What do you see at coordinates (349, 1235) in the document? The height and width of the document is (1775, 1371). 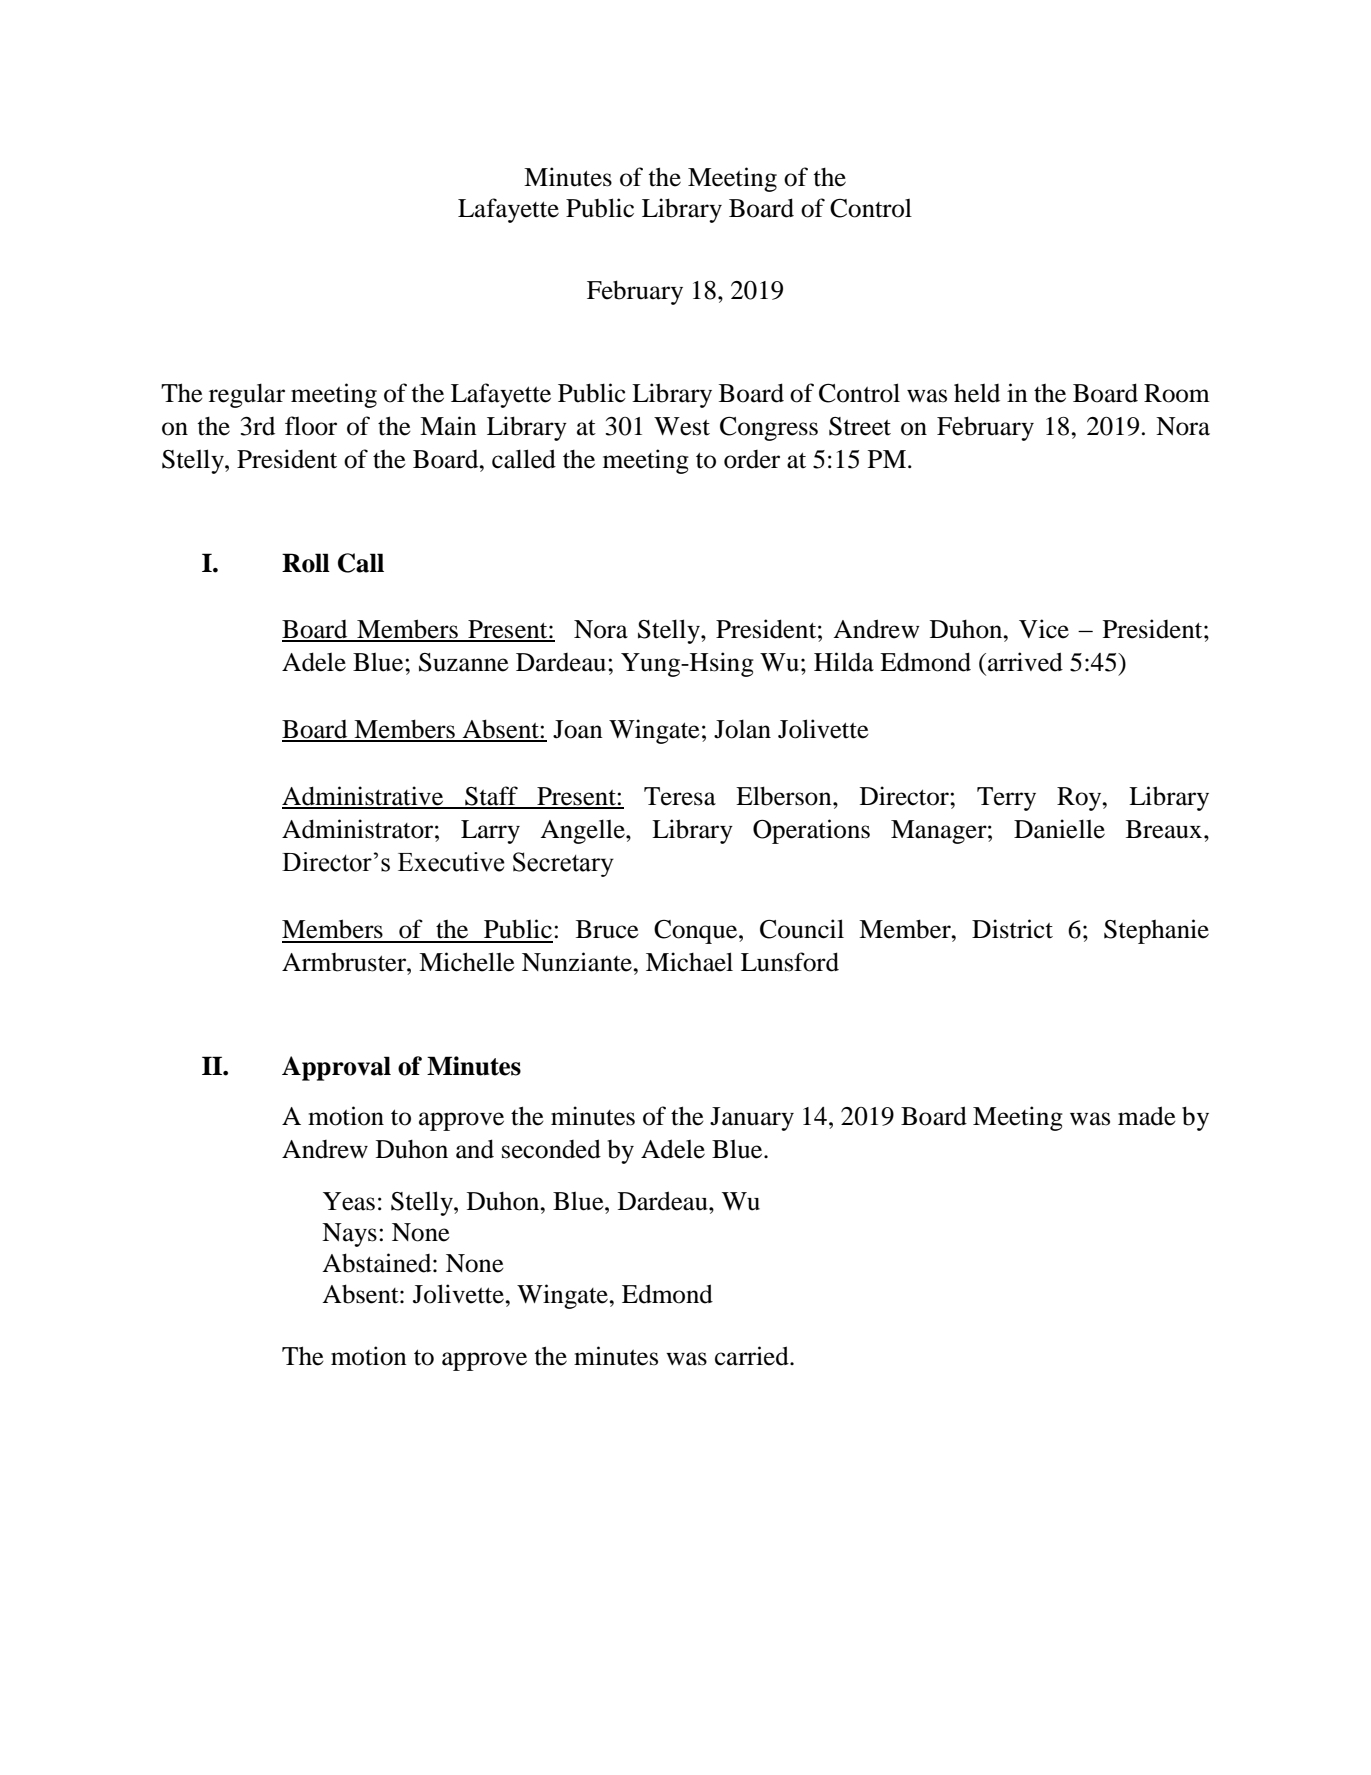 I see `Nays` at bounding box center [349, 1235].
